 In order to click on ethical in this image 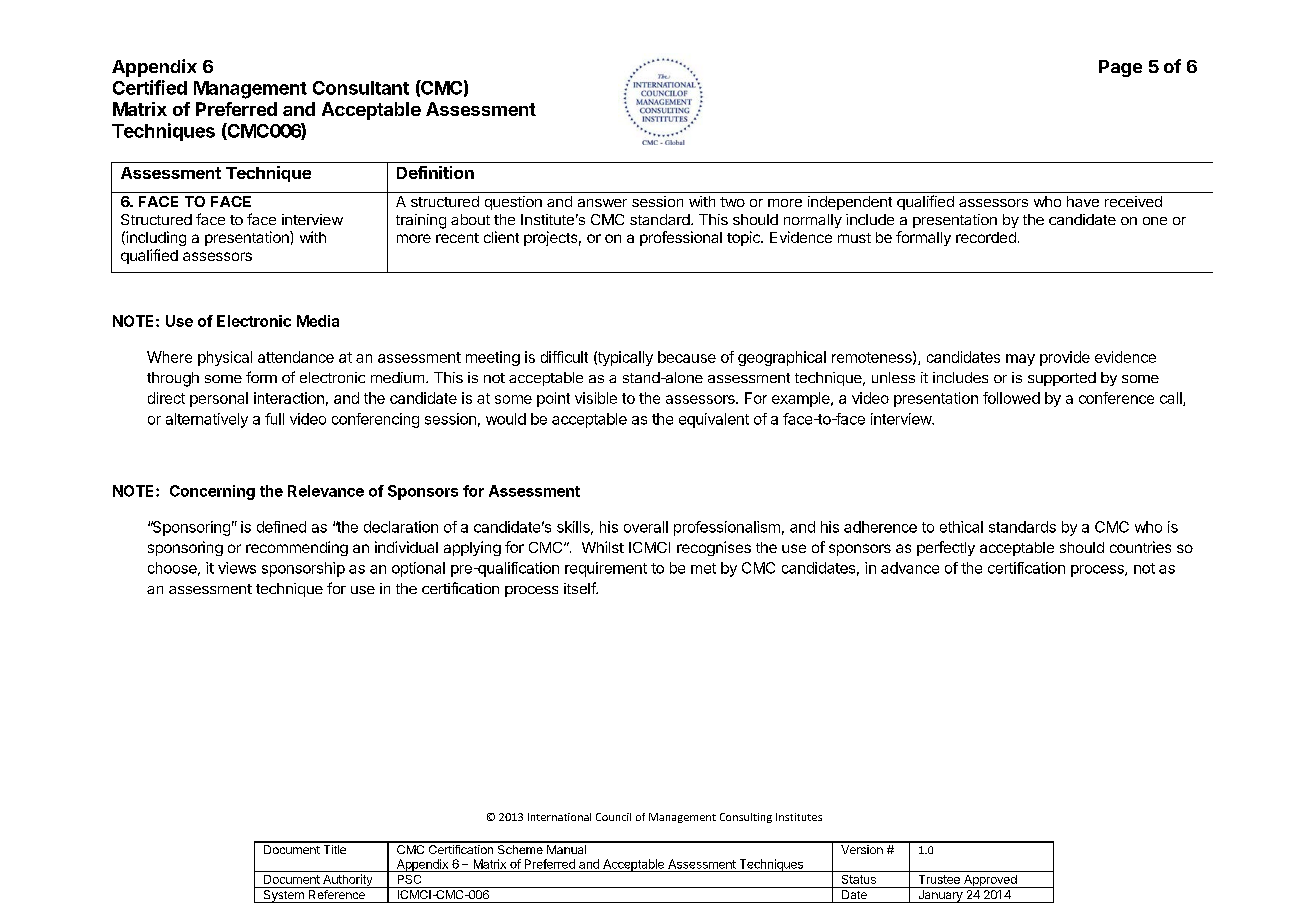, I will do `click(961, 527)`.
